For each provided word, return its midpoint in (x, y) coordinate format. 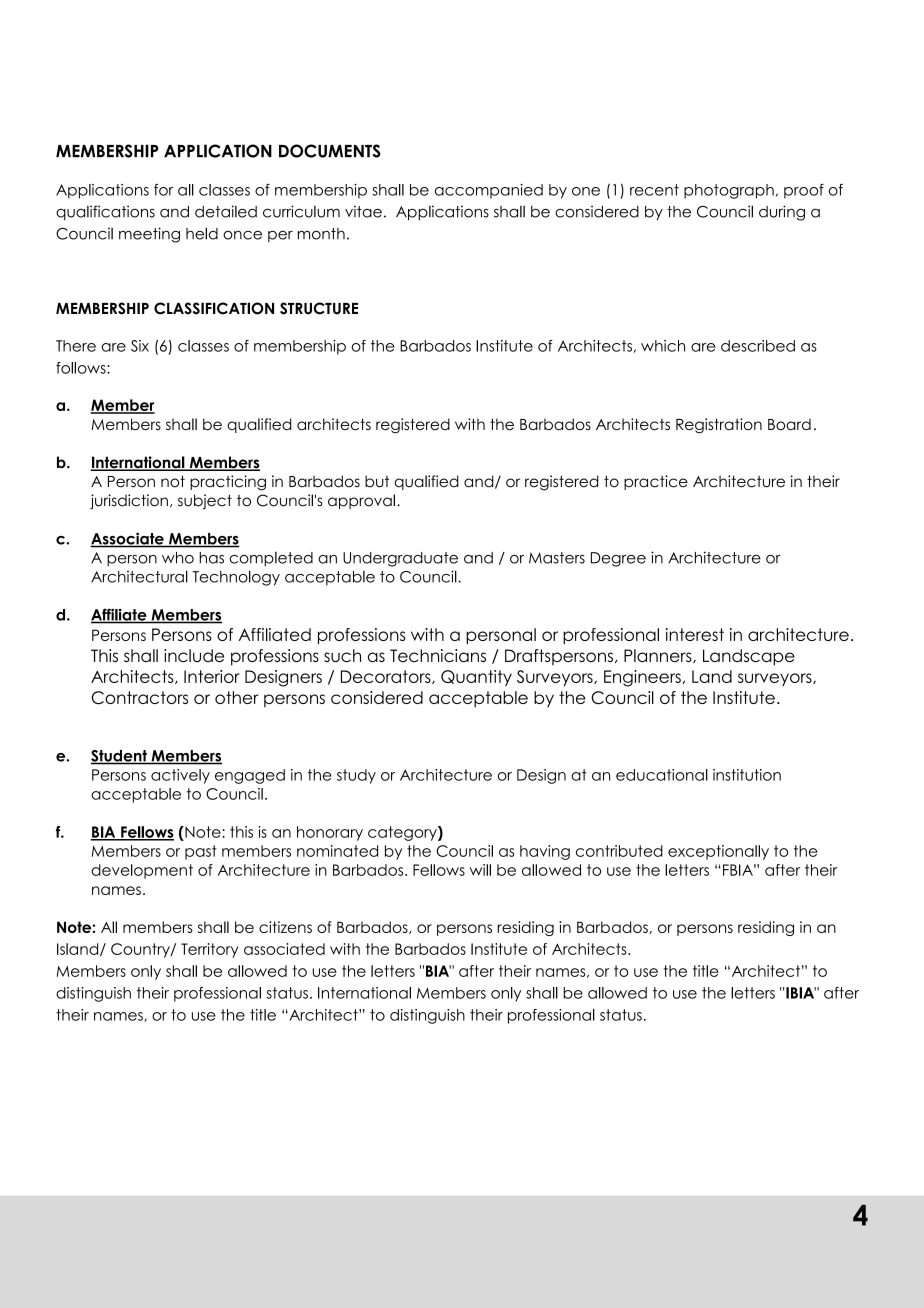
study (356, 776)
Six (140, 346)
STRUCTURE (319, 308)
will (480, 870)
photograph (729, 191)
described (758, 346)
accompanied (489, 191)
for (163, 190)
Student (120, 757)
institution (747, 775)
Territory (210, 950)
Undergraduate (400, 559)
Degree (618, 559)
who (178, 558)
